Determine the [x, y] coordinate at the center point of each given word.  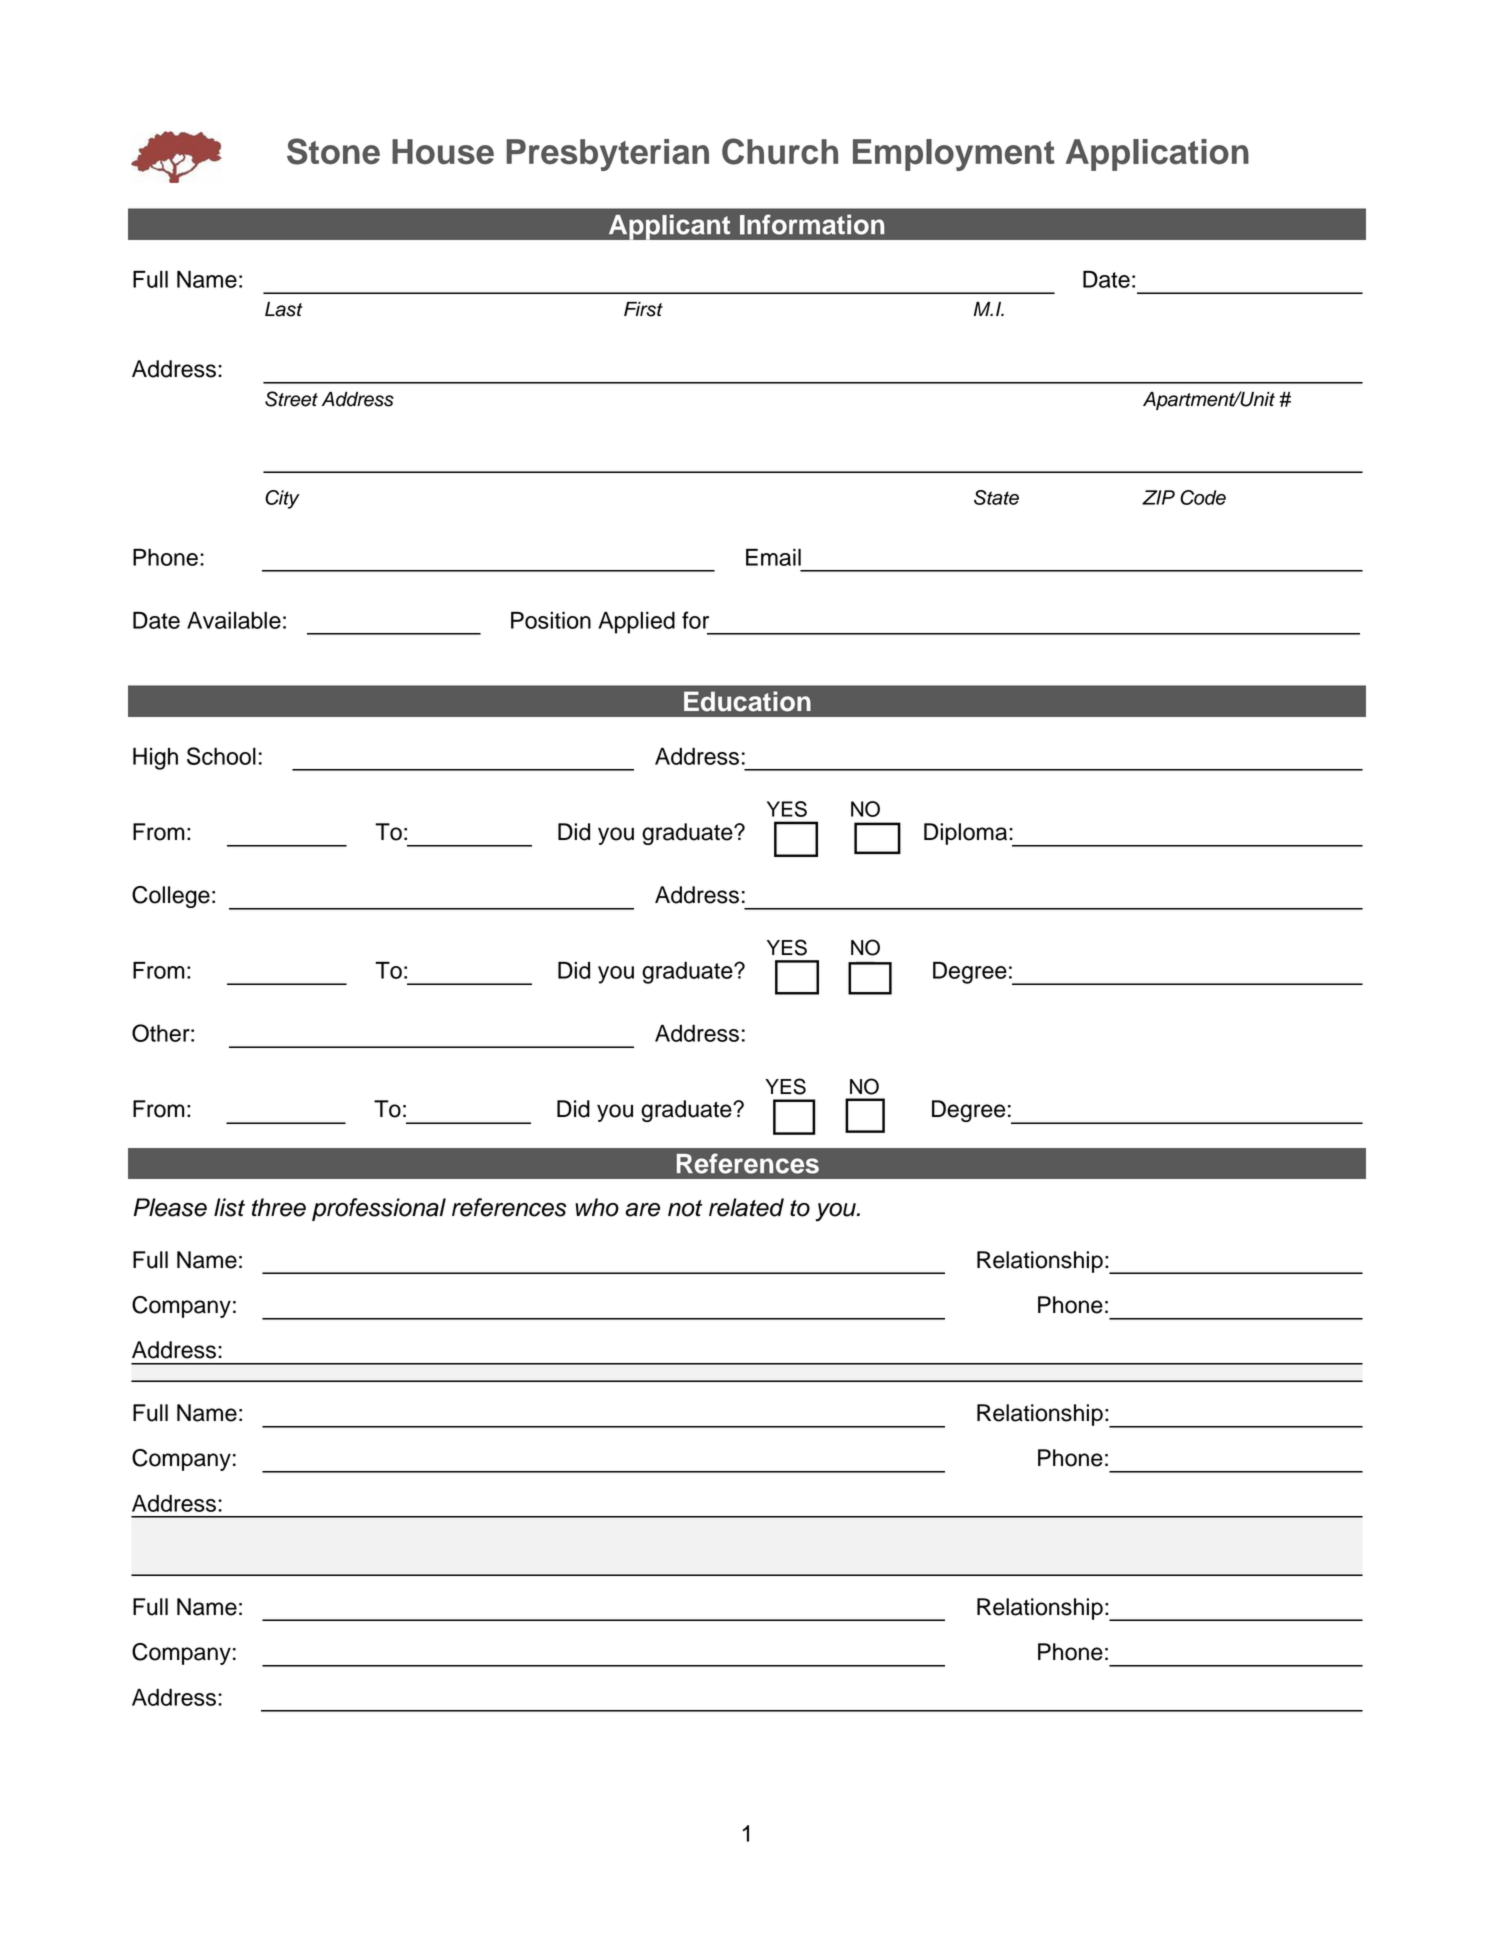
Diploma [967, 834]
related [746, 1207]
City [282, 499]
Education [747, 701]
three [279, 1207]
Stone [333, 151]
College [171, 897]
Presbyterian [607, 155]
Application [1157, 155]
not [685, 1208]
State [996, 497]
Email [773, 557]
